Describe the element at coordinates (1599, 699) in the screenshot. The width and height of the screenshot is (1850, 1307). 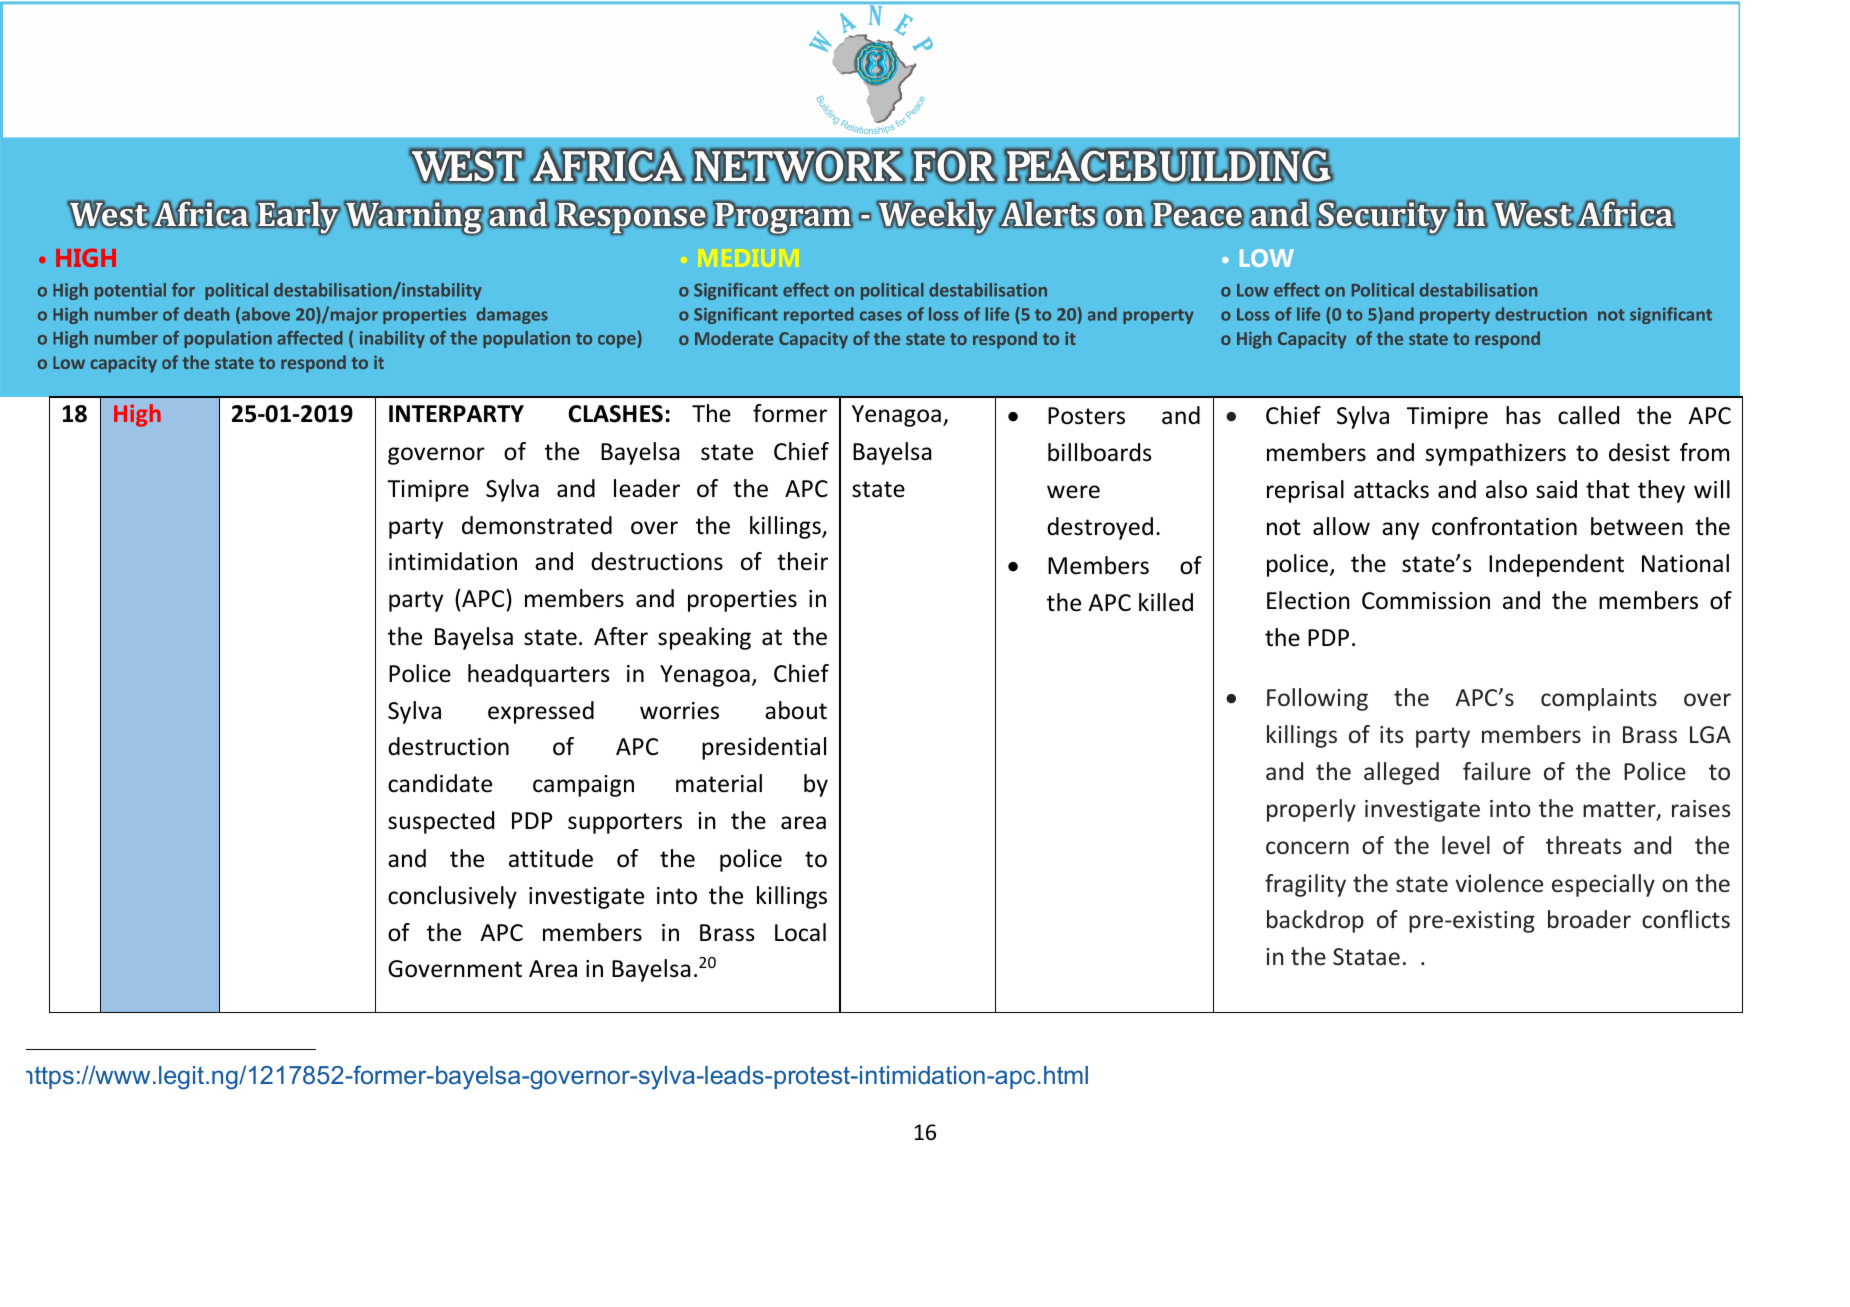
I see `complaints` at that location.
